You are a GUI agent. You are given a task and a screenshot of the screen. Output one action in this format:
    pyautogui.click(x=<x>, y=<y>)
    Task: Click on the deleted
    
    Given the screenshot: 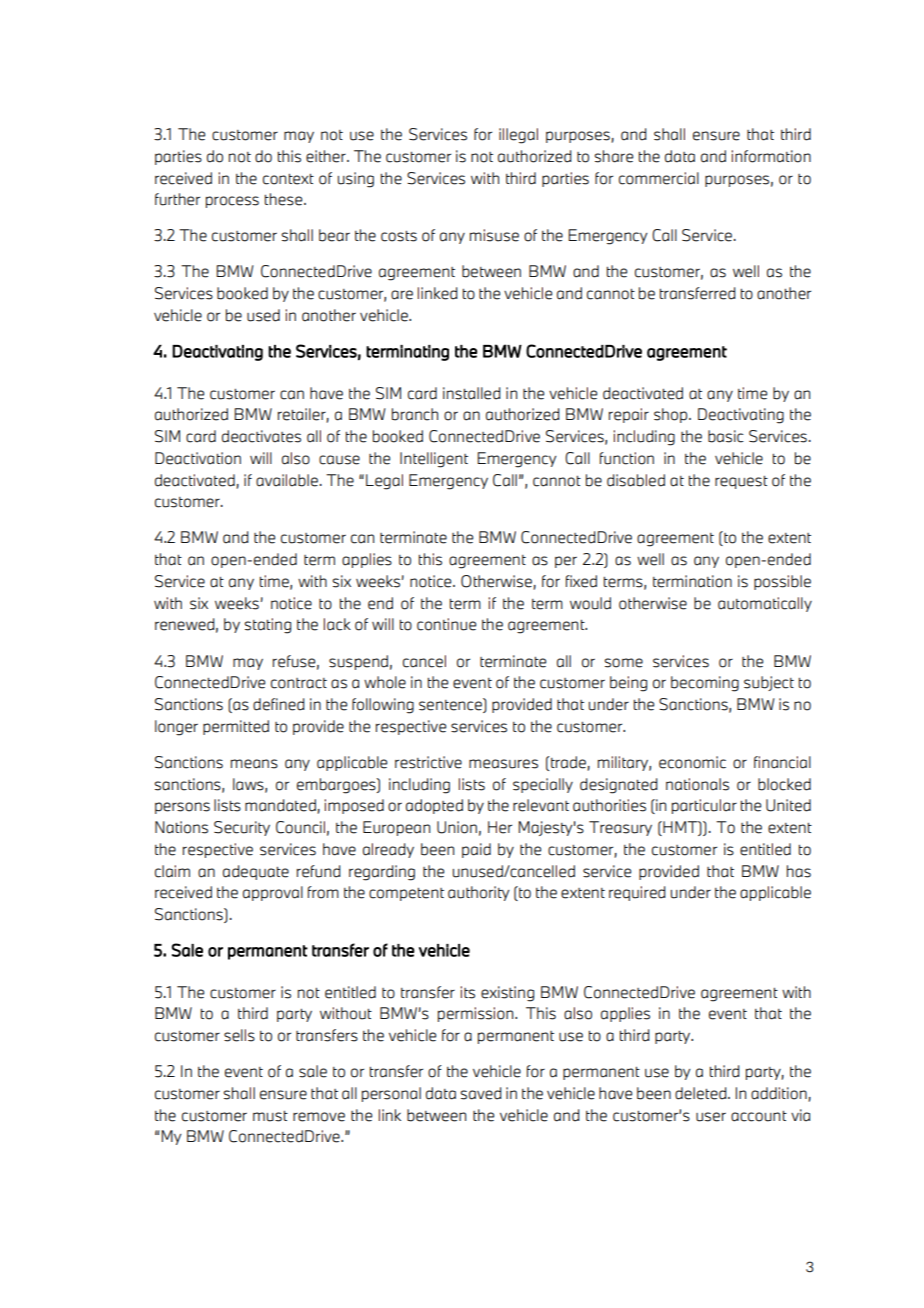 What is the action you would take?
    pyautogui.click(x=702, y=1093)
